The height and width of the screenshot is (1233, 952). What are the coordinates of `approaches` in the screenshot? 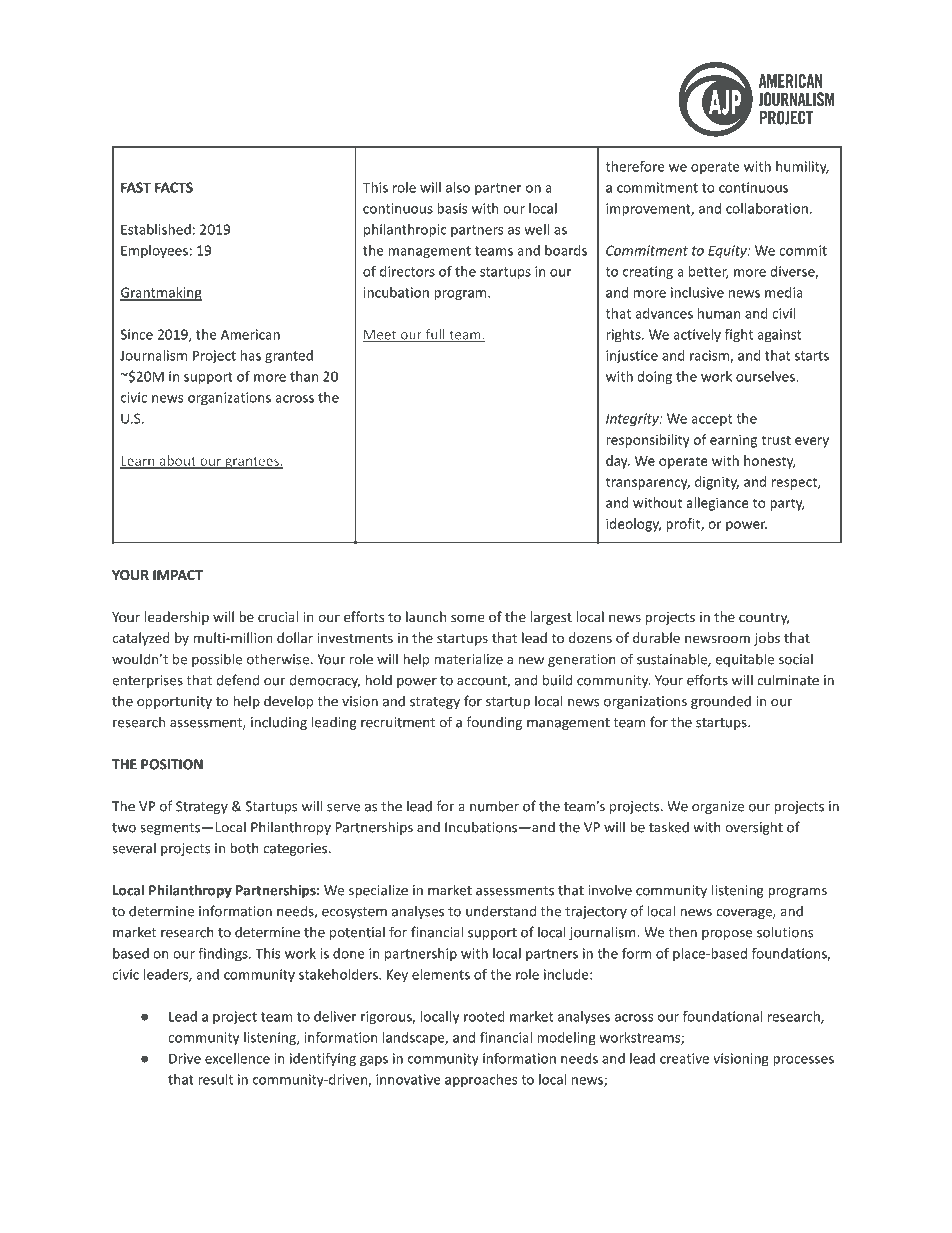 It's located at (481, 1081).
